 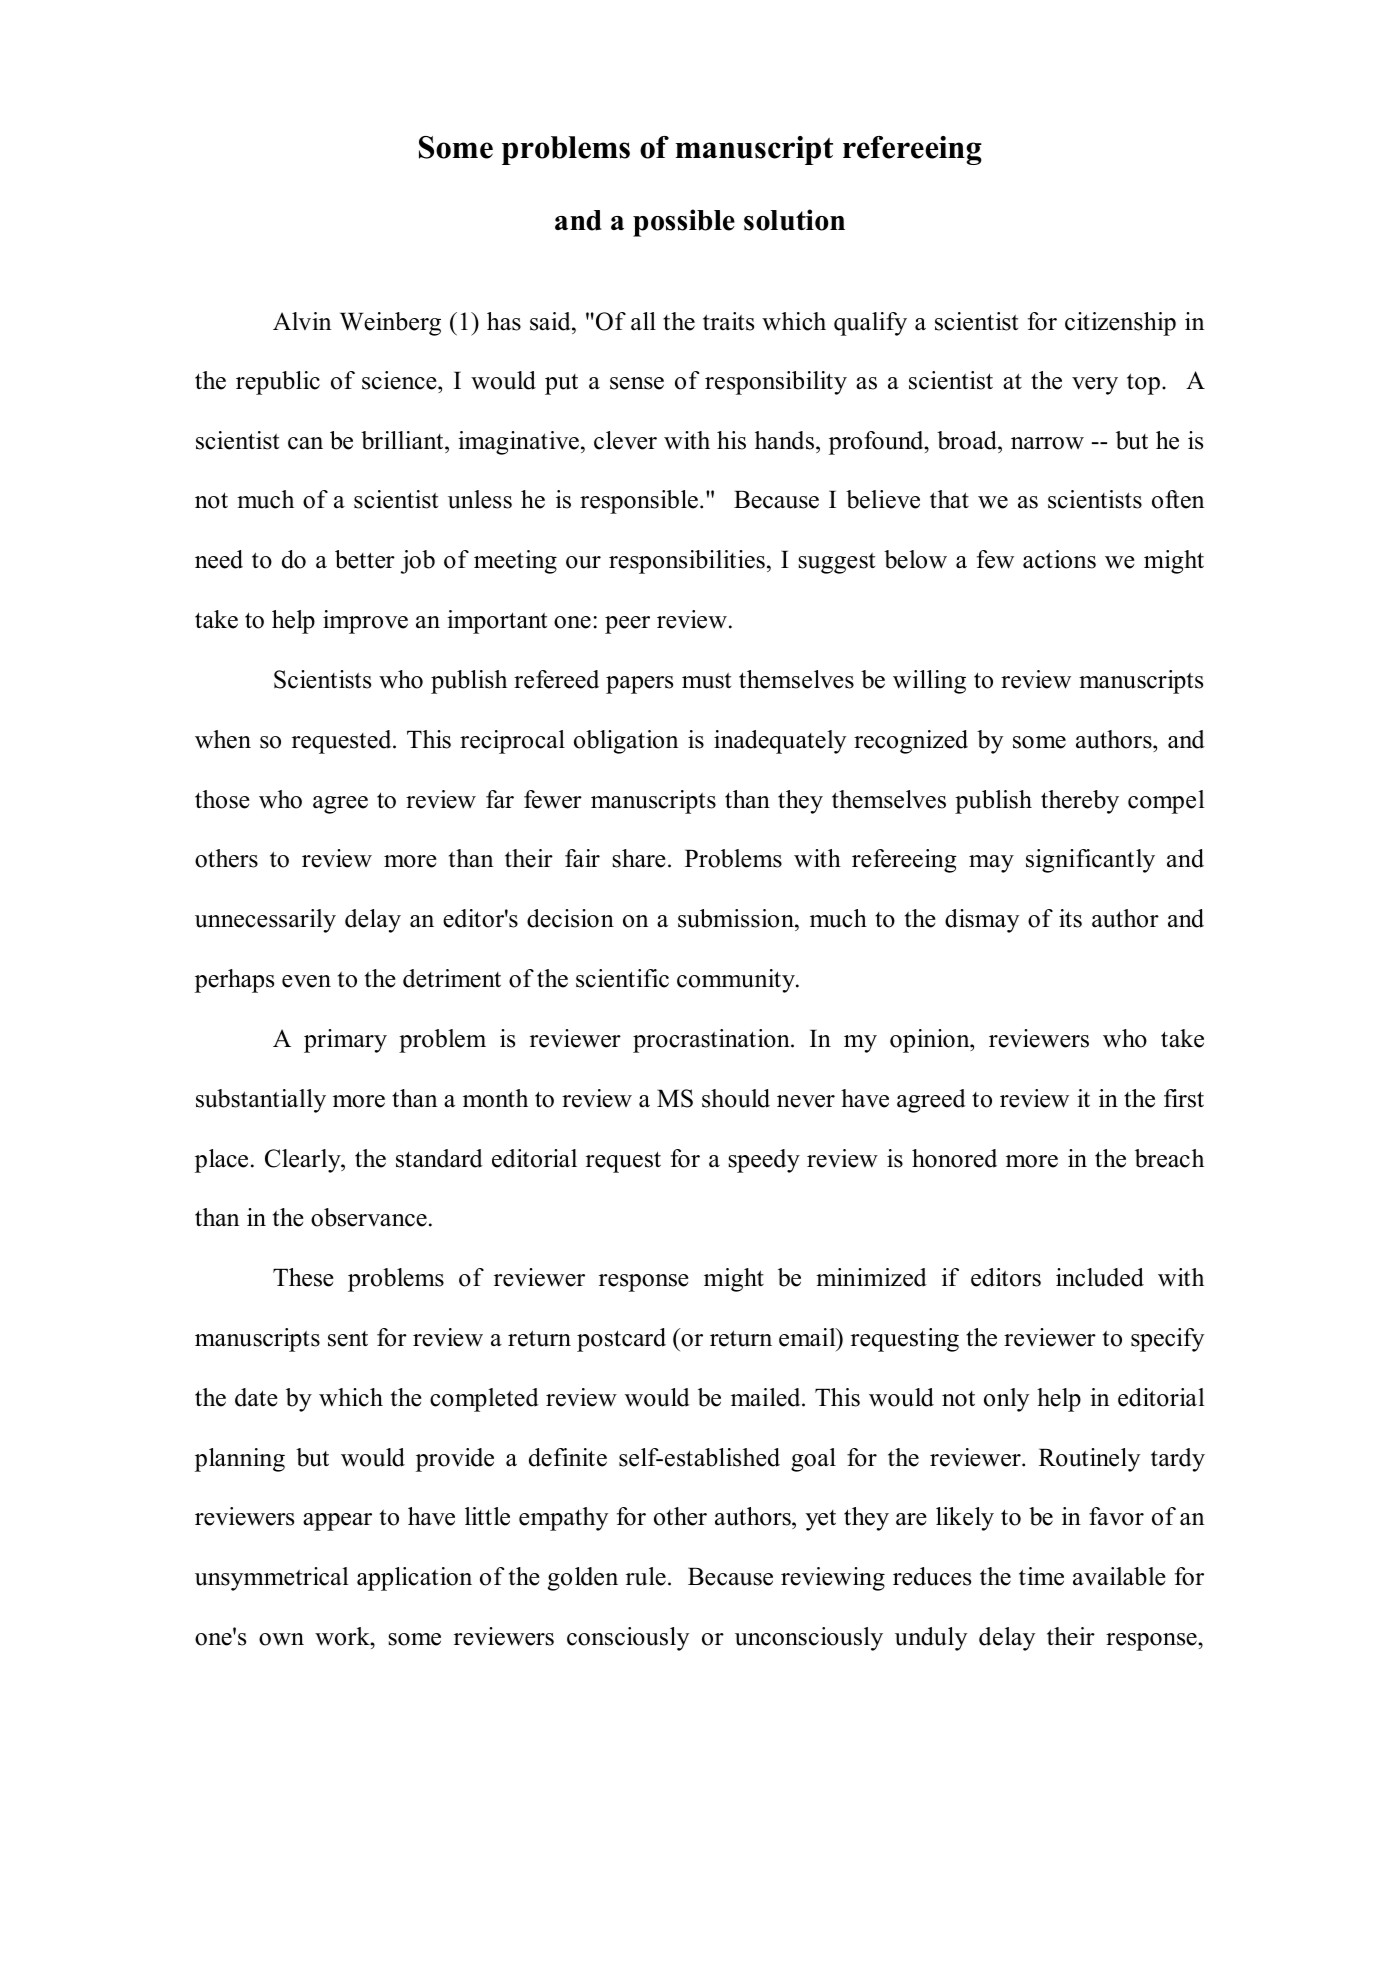 I want to click on thereby, so click(x=1080, y=802).
